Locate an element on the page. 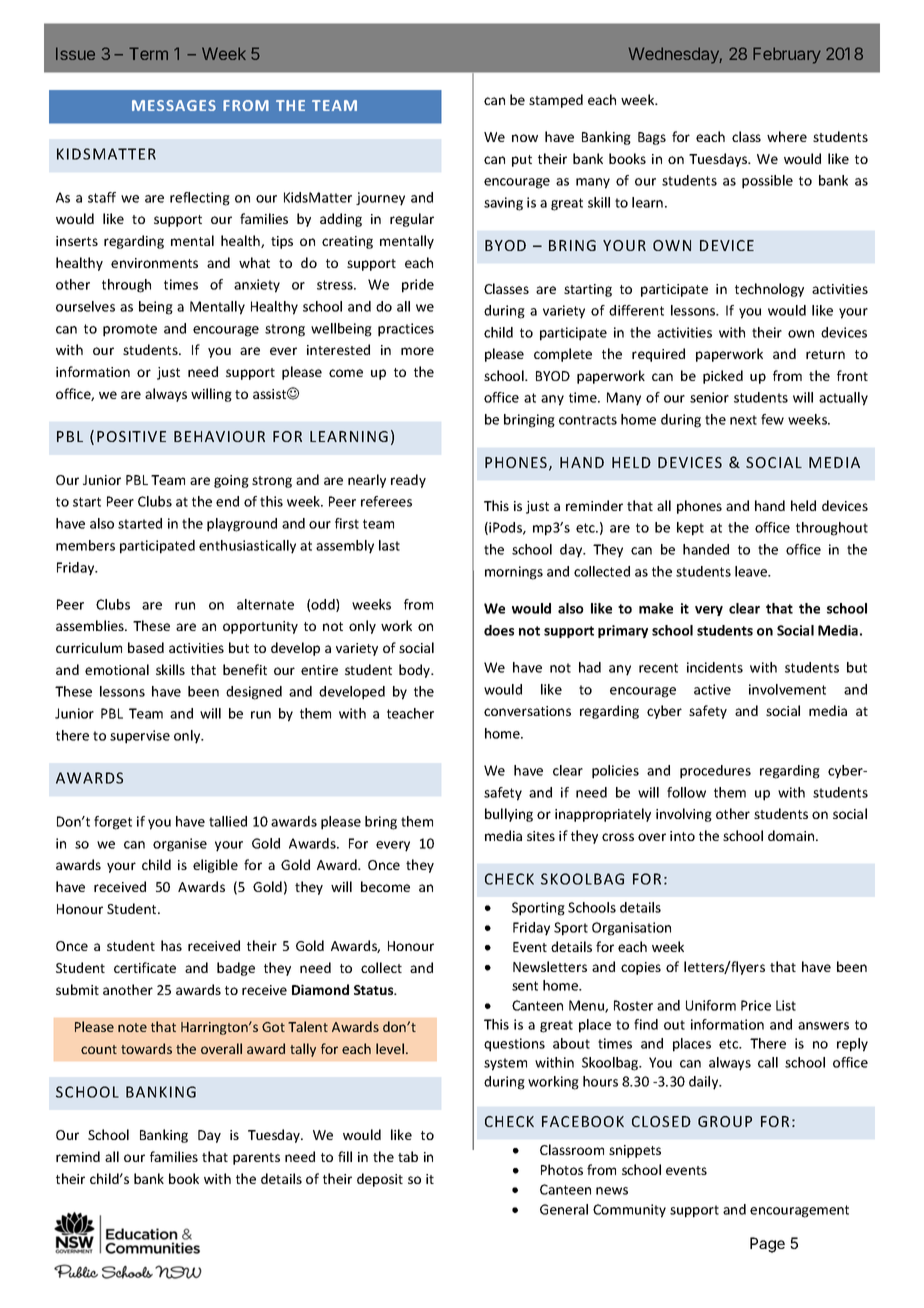  MESSAGES is located at coordinates (174, 105).
